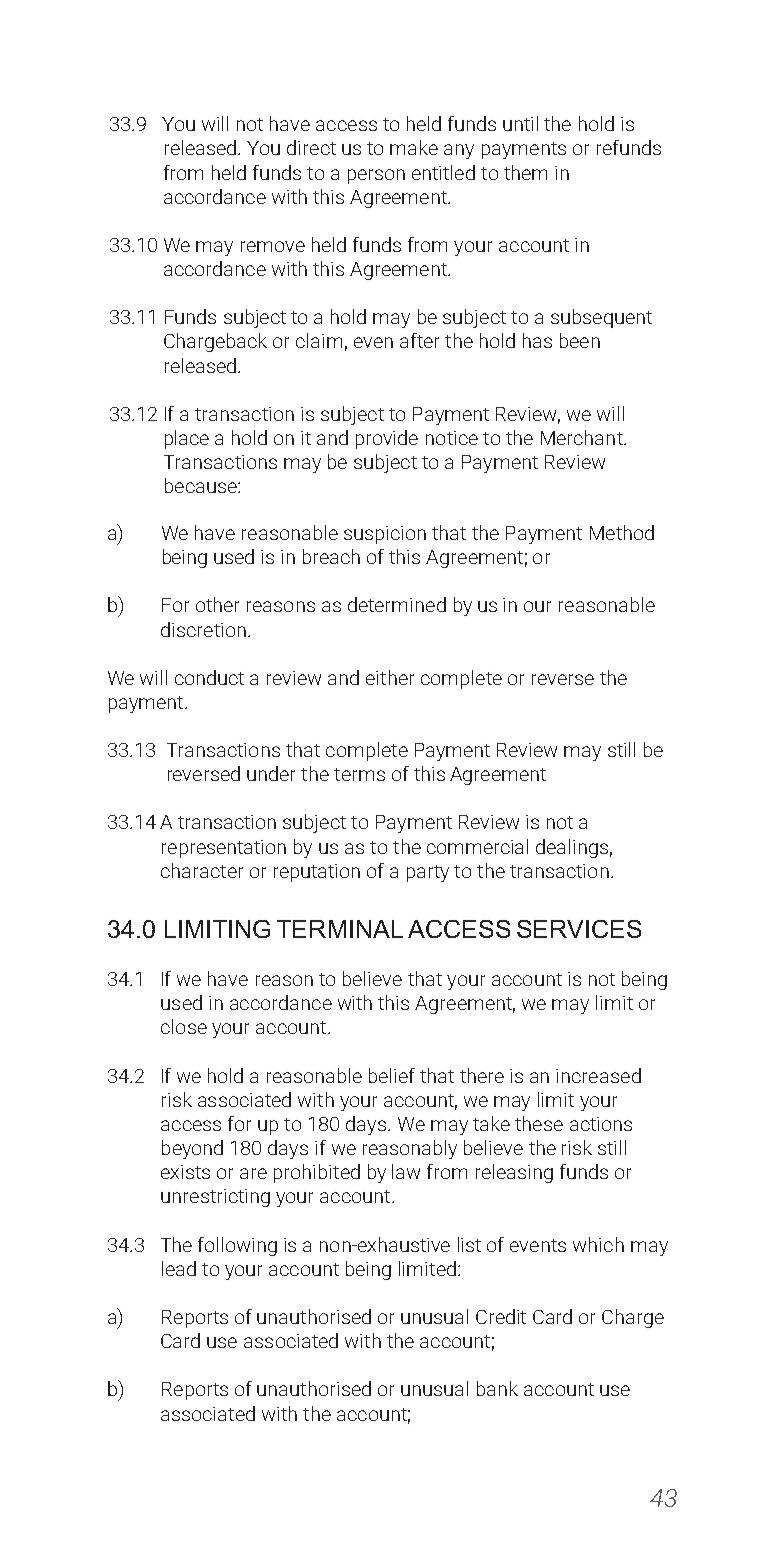  Describe the element at coordinates (273, 246) in the screenshot. I see `remove` at that location.
